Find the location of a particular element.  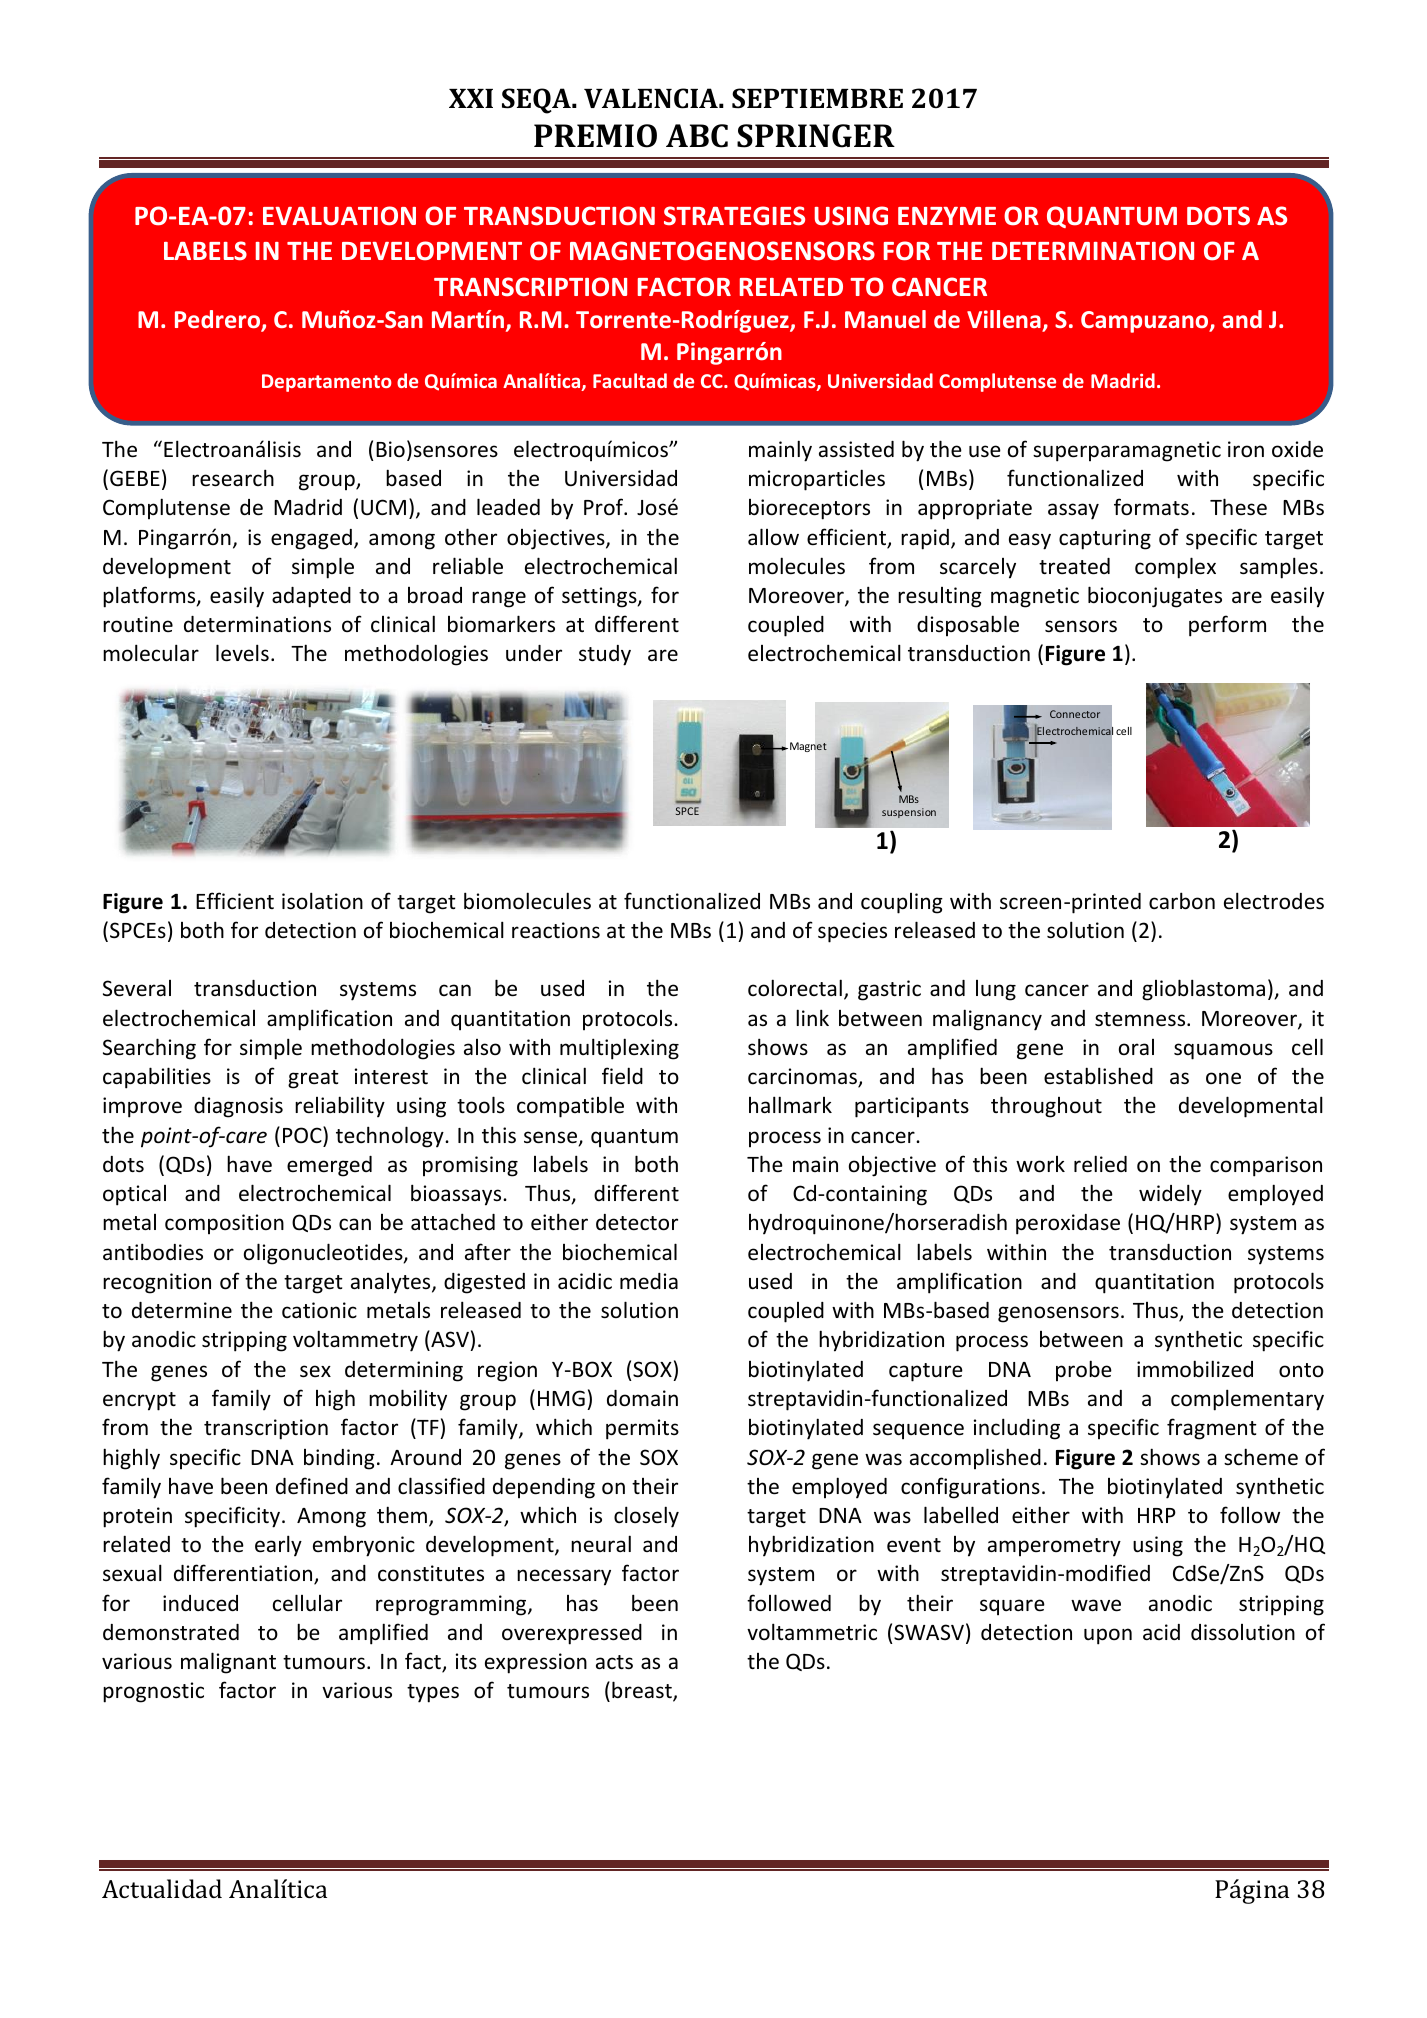

ENZYME is located at coordinates (947, 216).
